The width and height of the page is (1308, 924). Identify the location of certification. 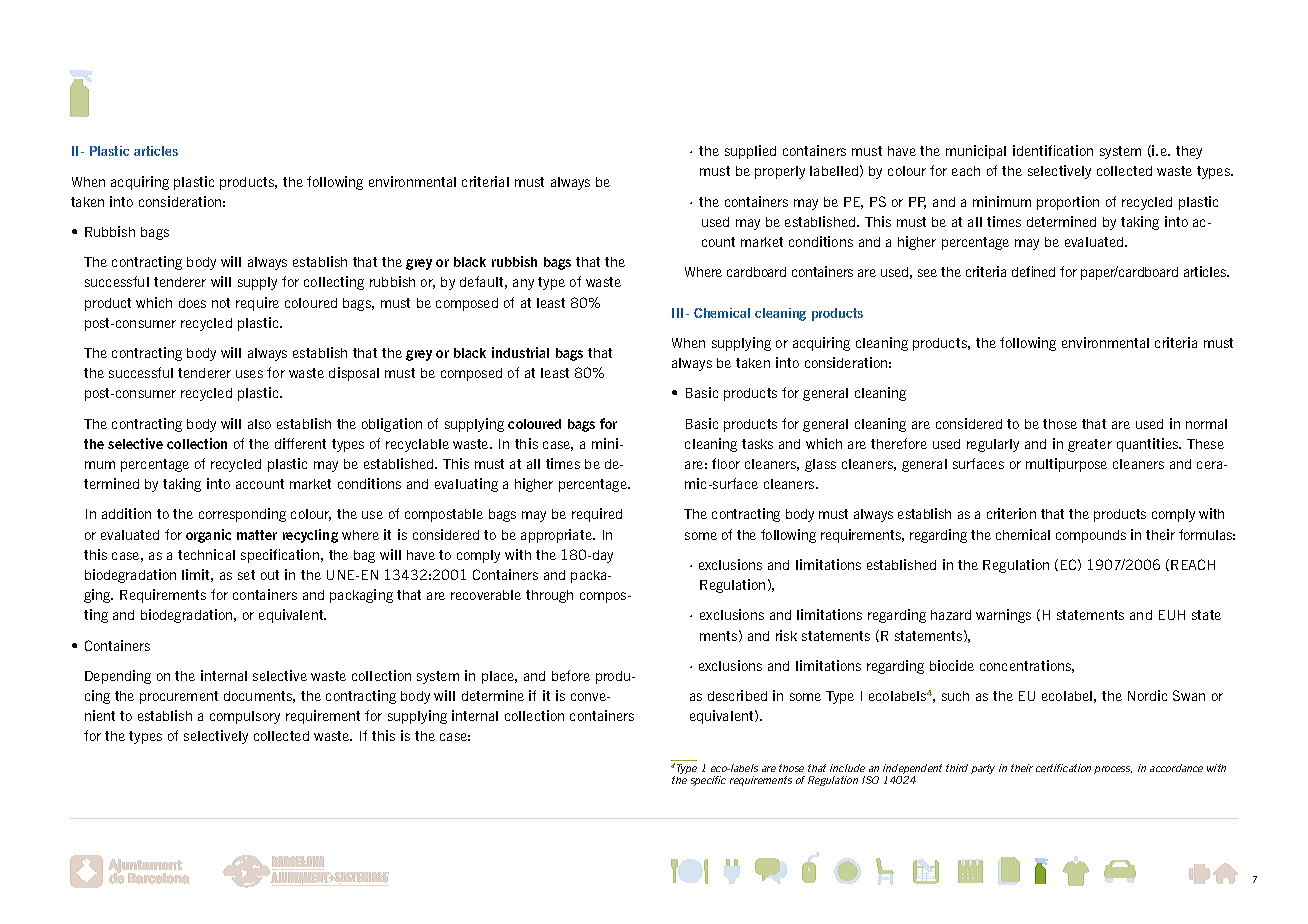
(1063, 768).
